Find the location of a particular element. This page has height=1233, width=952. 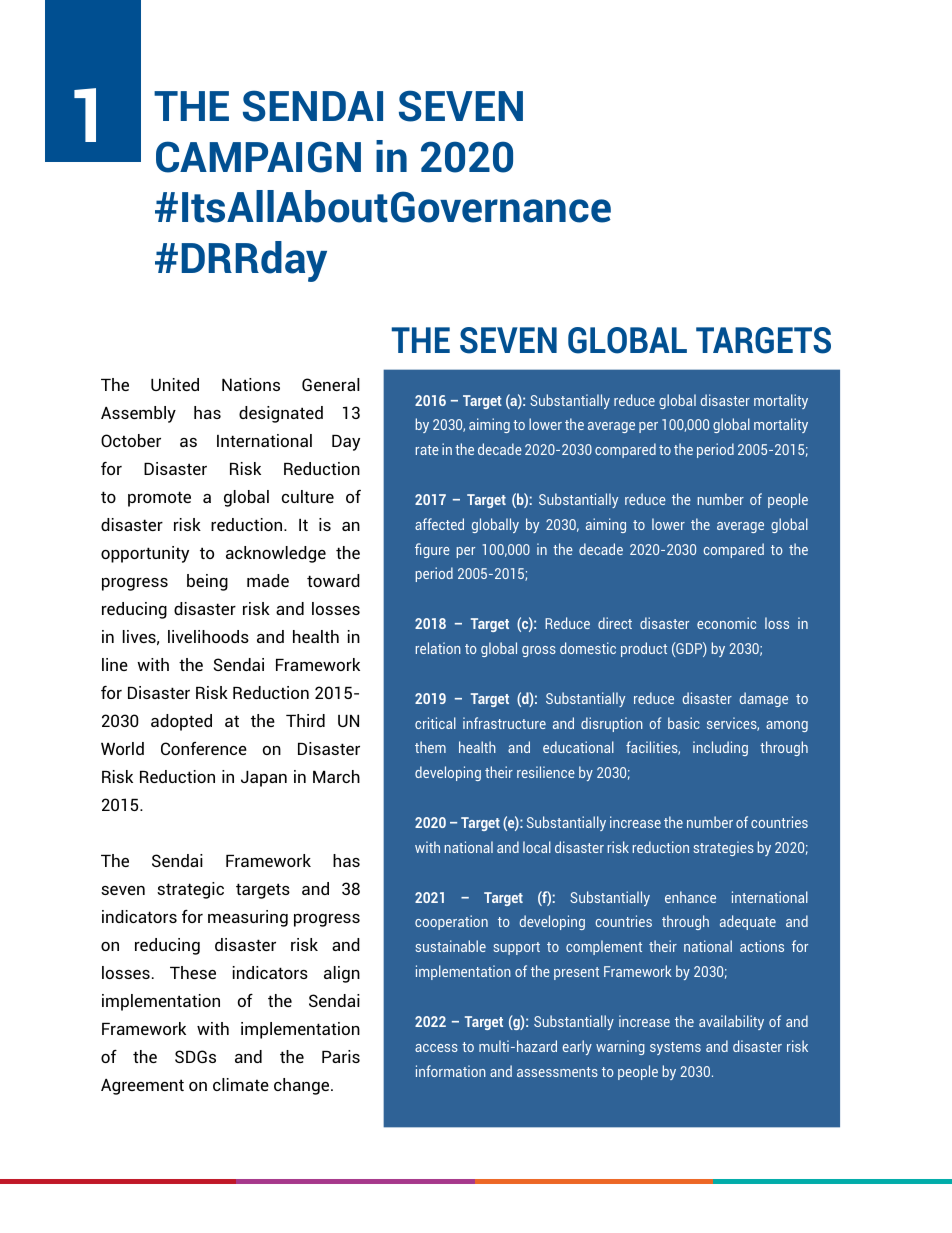

Agreement is located at coordinates (142, 1087).
